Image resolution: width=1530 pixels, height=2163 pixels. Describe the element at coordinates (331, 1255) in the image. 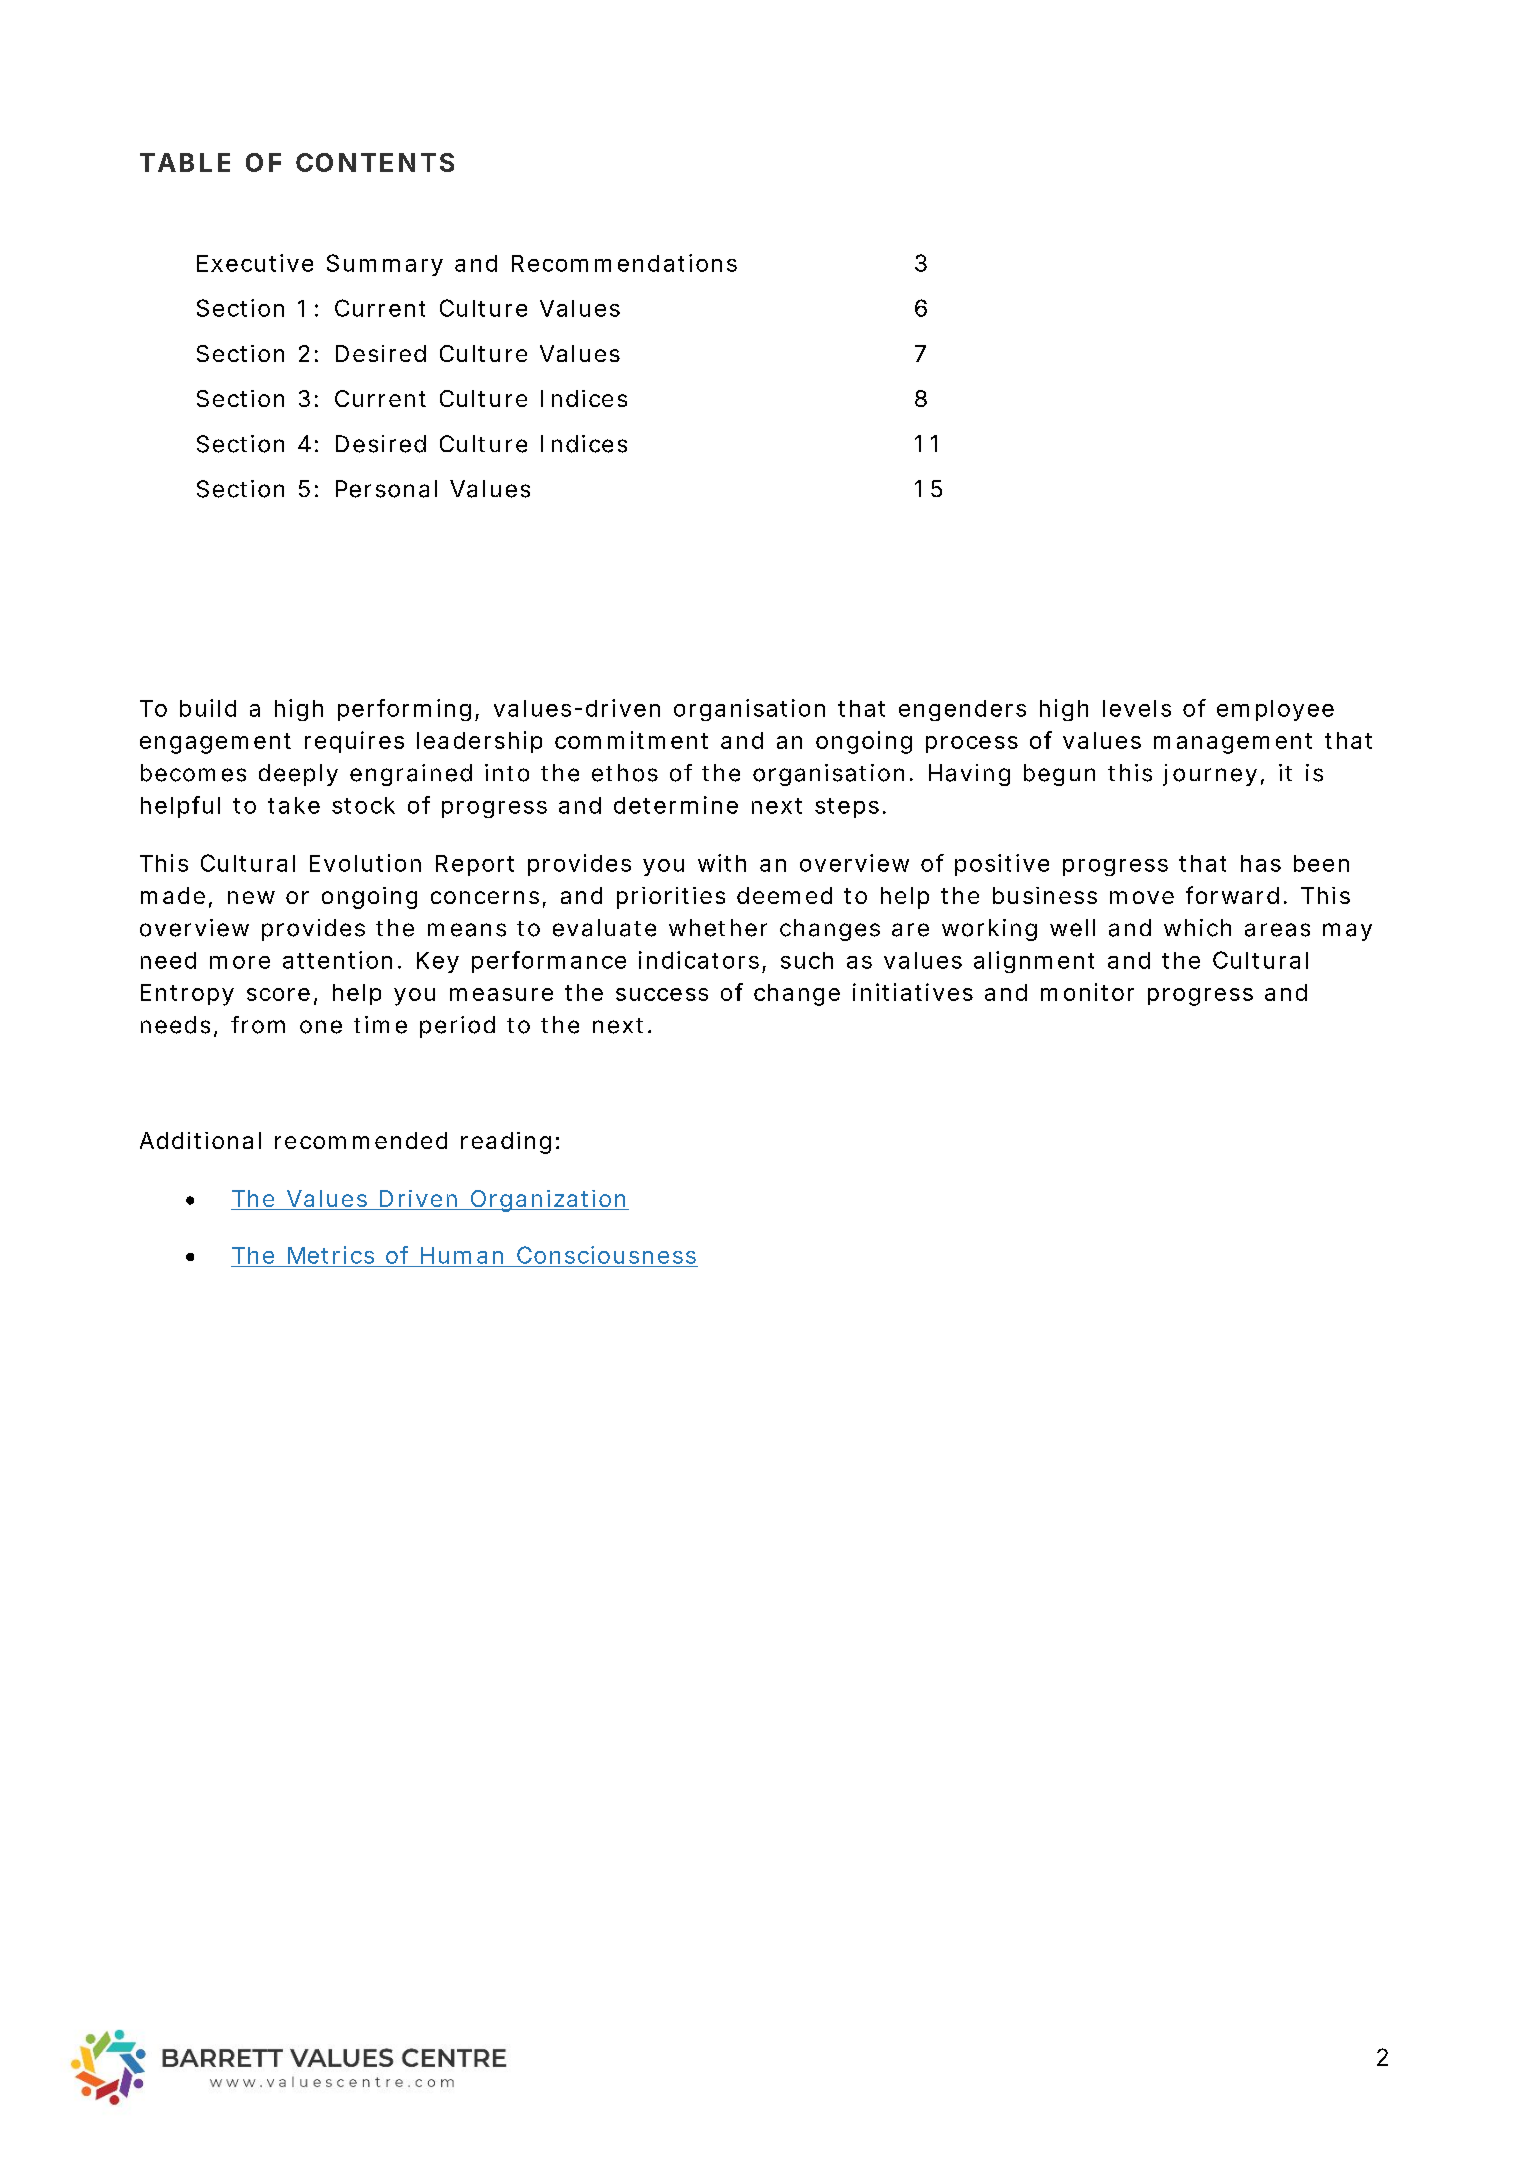

I see `Metrics` at that location.
